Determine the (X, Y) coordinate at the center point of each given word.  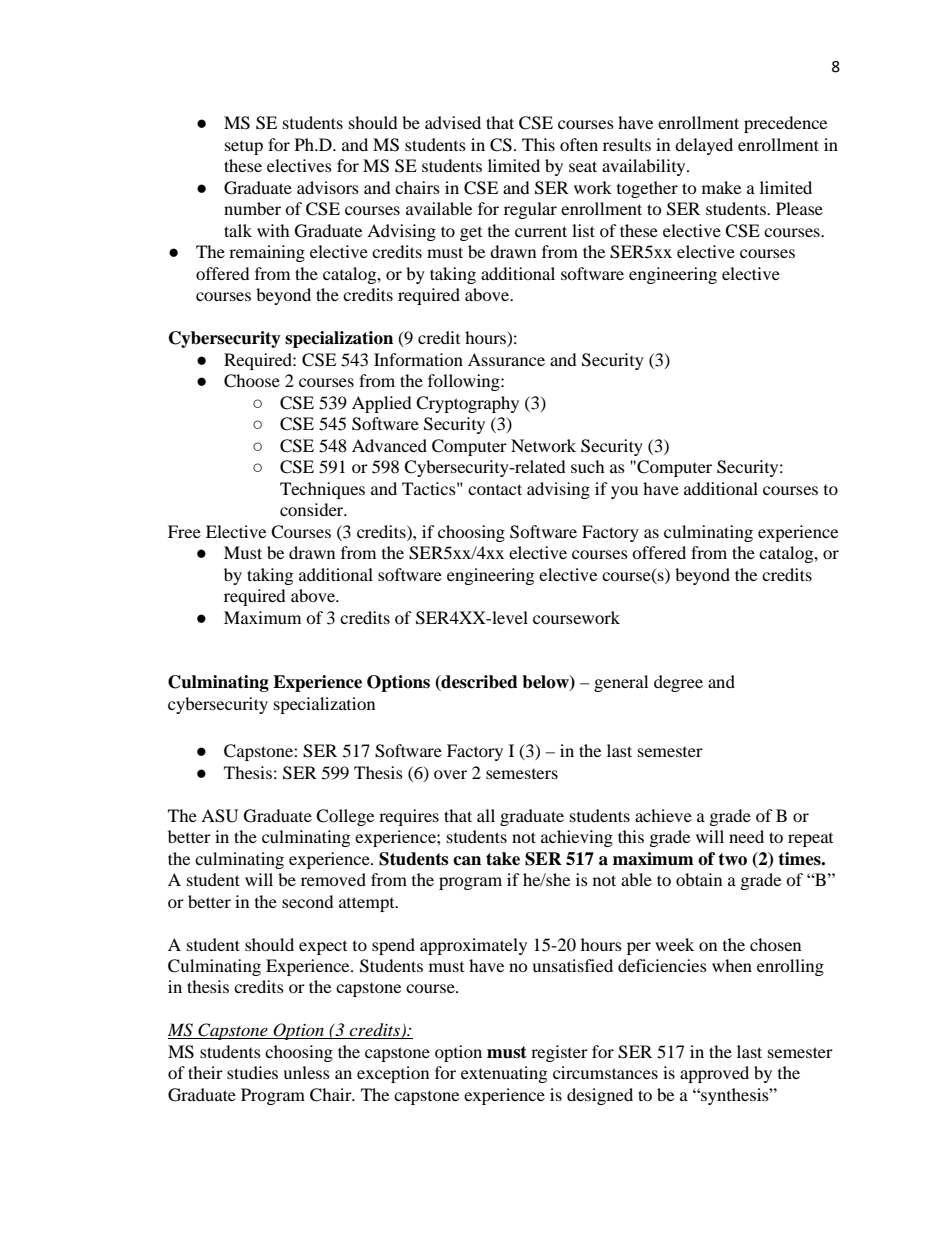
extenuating (504, 1074)
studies (252, 1072)
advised (453, 122)
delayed (704, 146)
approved (714, 1074)
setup (244, 148)
